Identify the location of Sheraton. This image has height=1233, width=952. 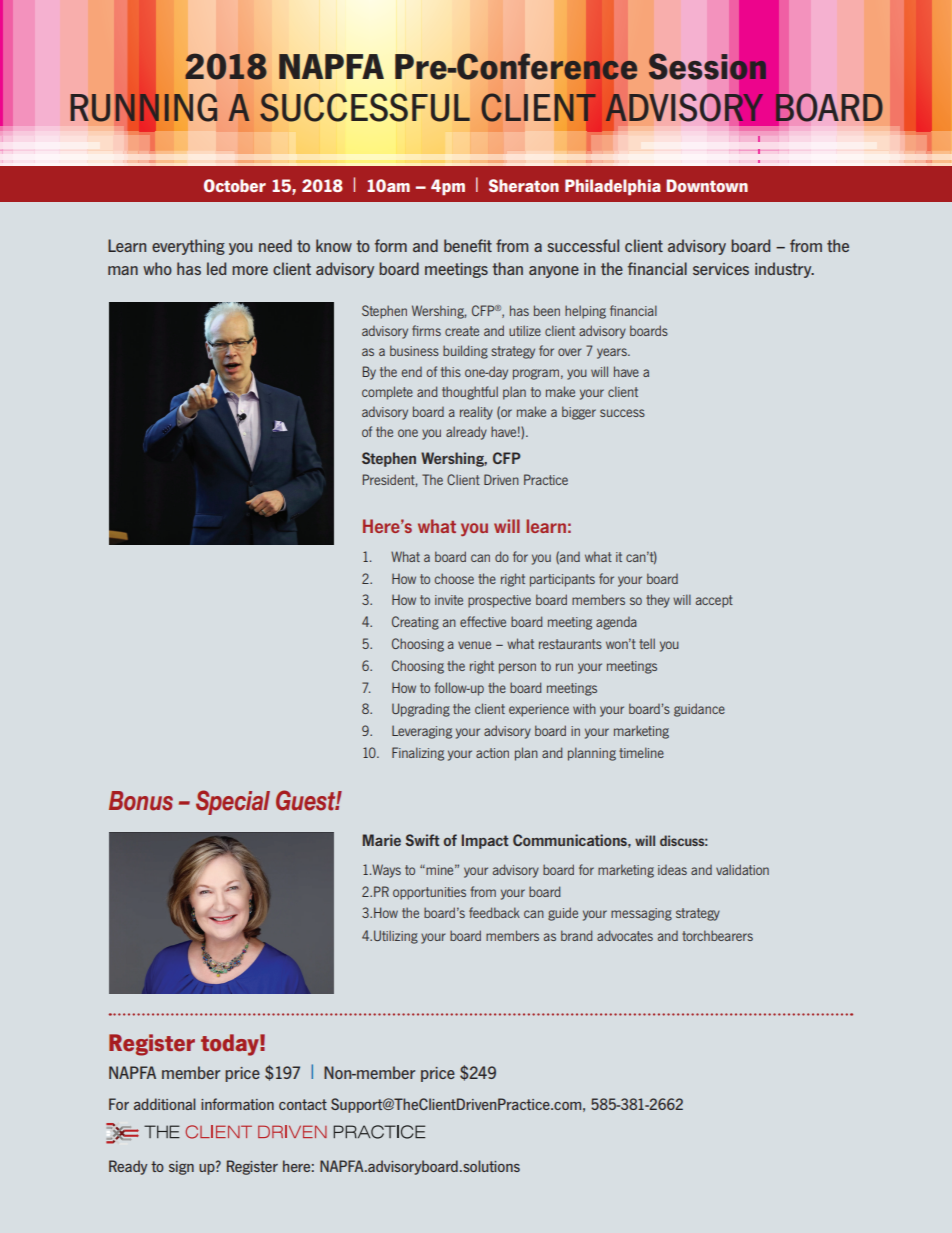
(524, 185).
